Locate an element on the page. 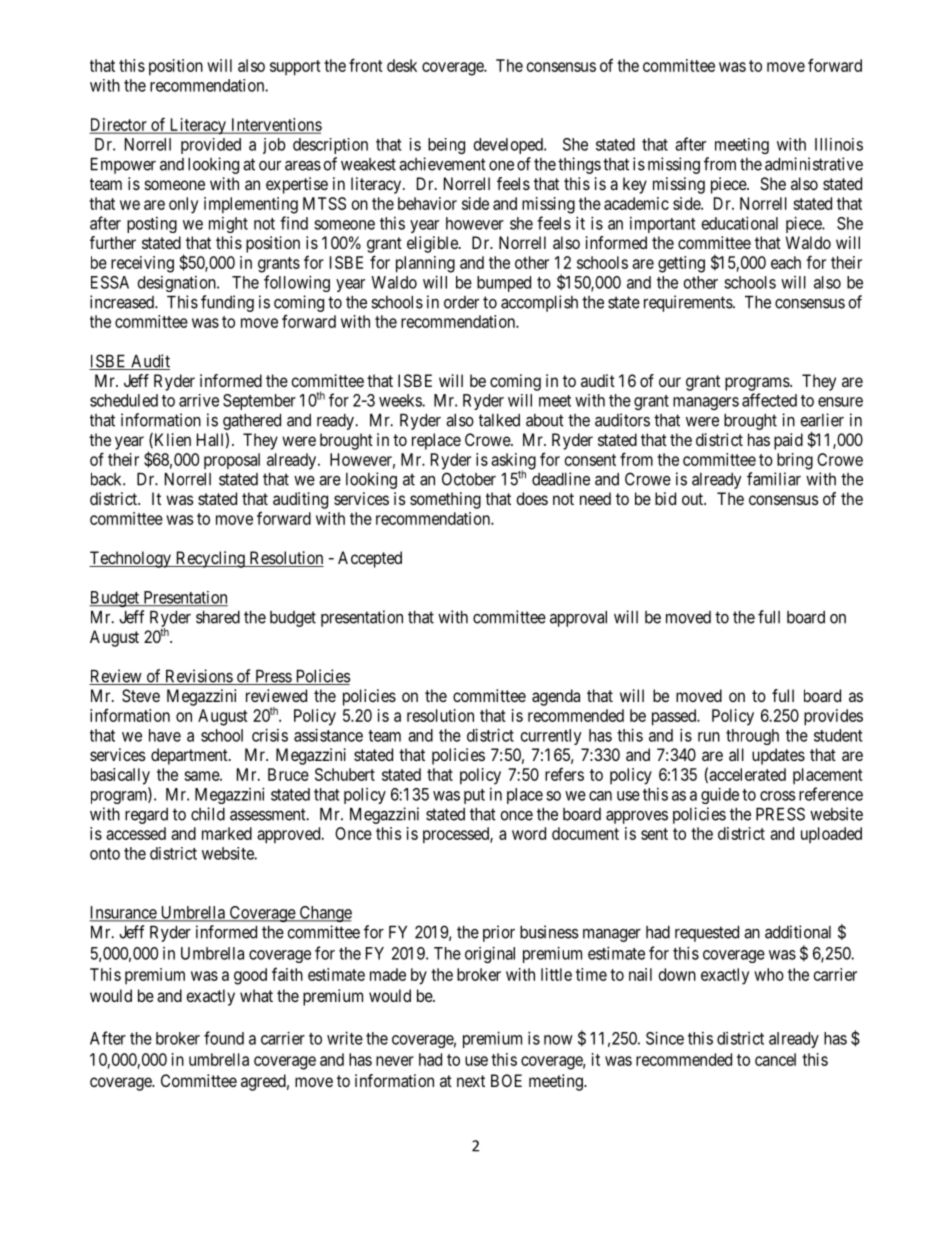 The image size is (952, 1233). provided is located at coordinates (211, 146).
